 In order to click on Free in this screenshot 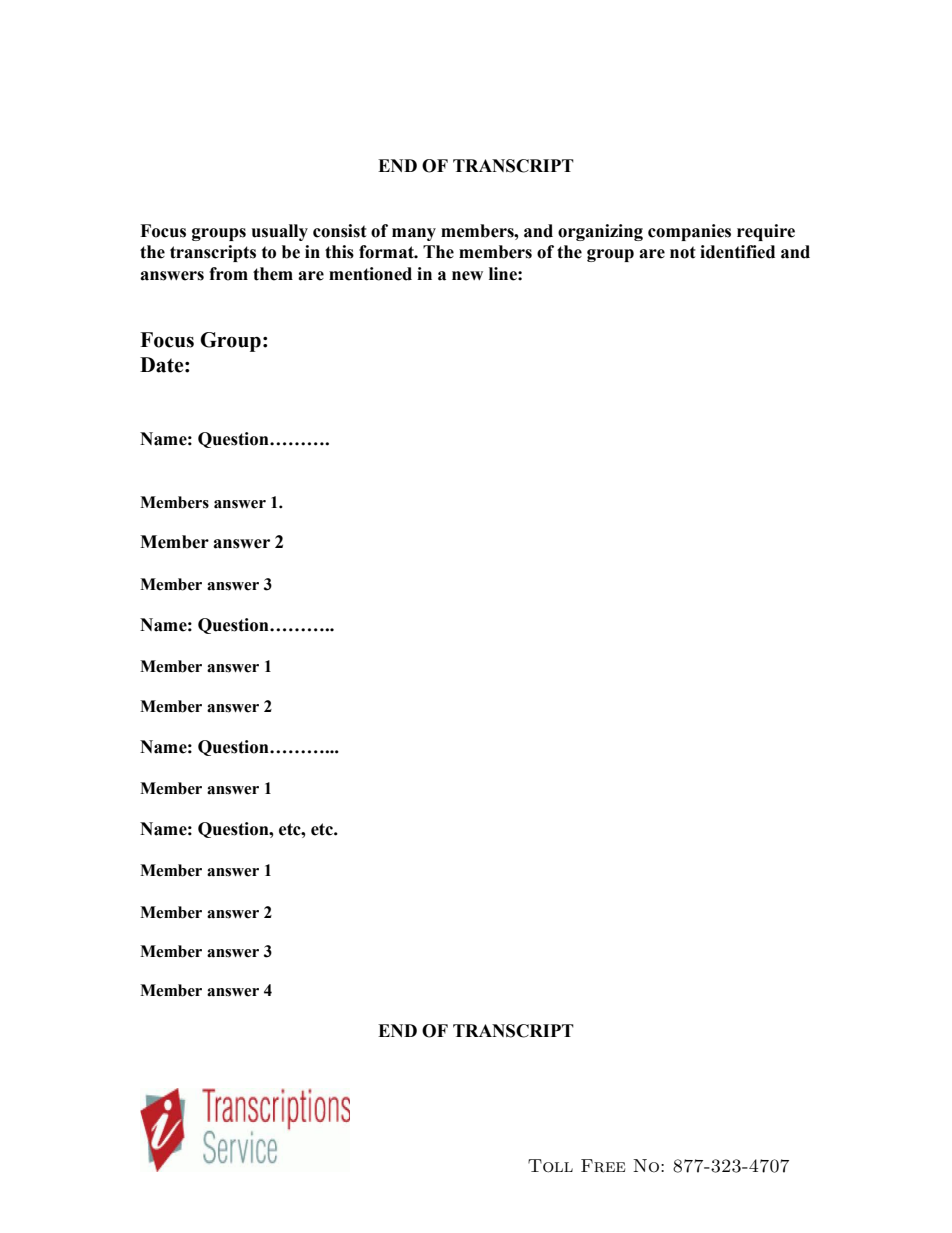, I will do `click(603, 1166)`.
